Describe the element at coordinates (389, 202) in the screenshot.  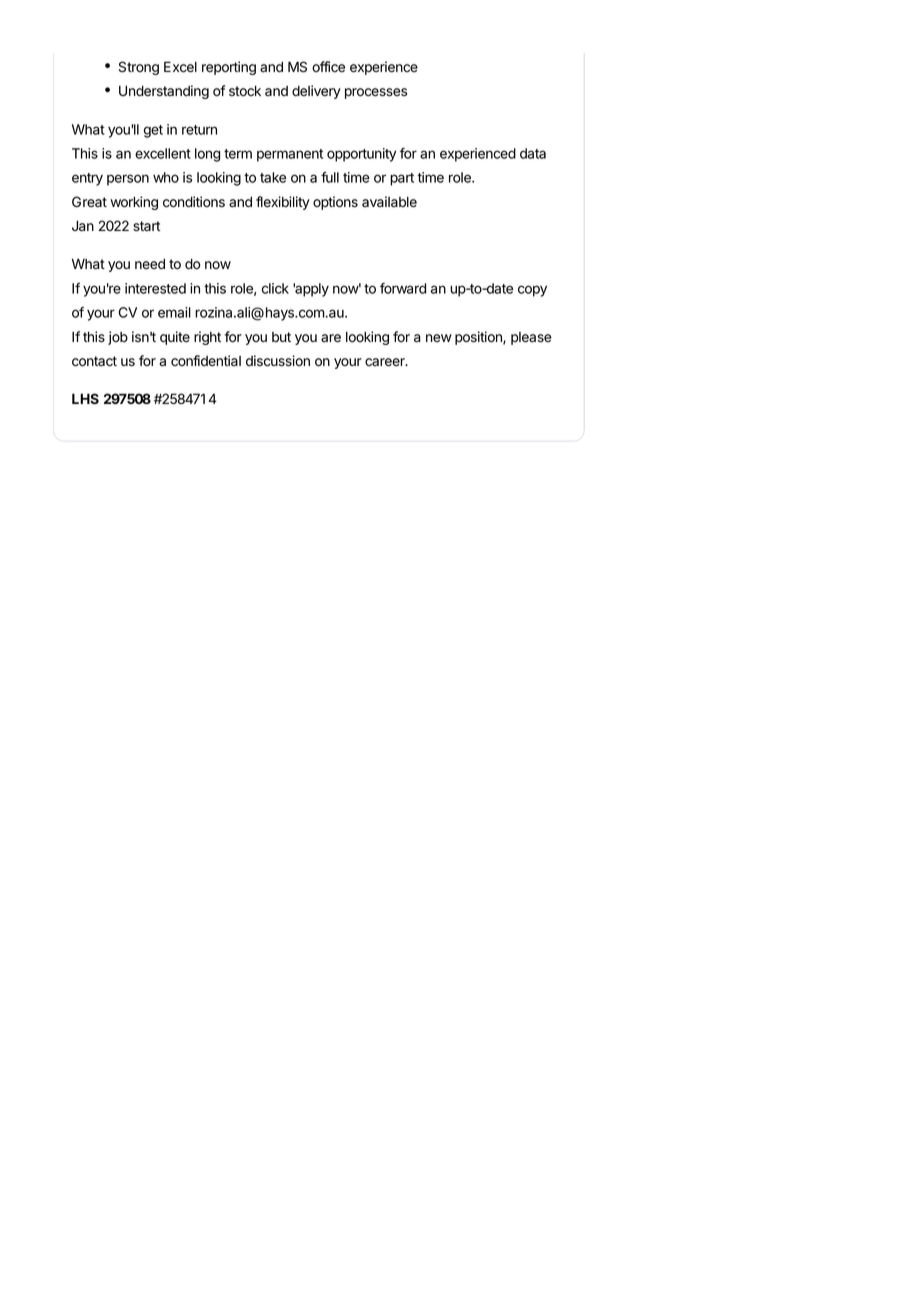
I see `available` at that location.
